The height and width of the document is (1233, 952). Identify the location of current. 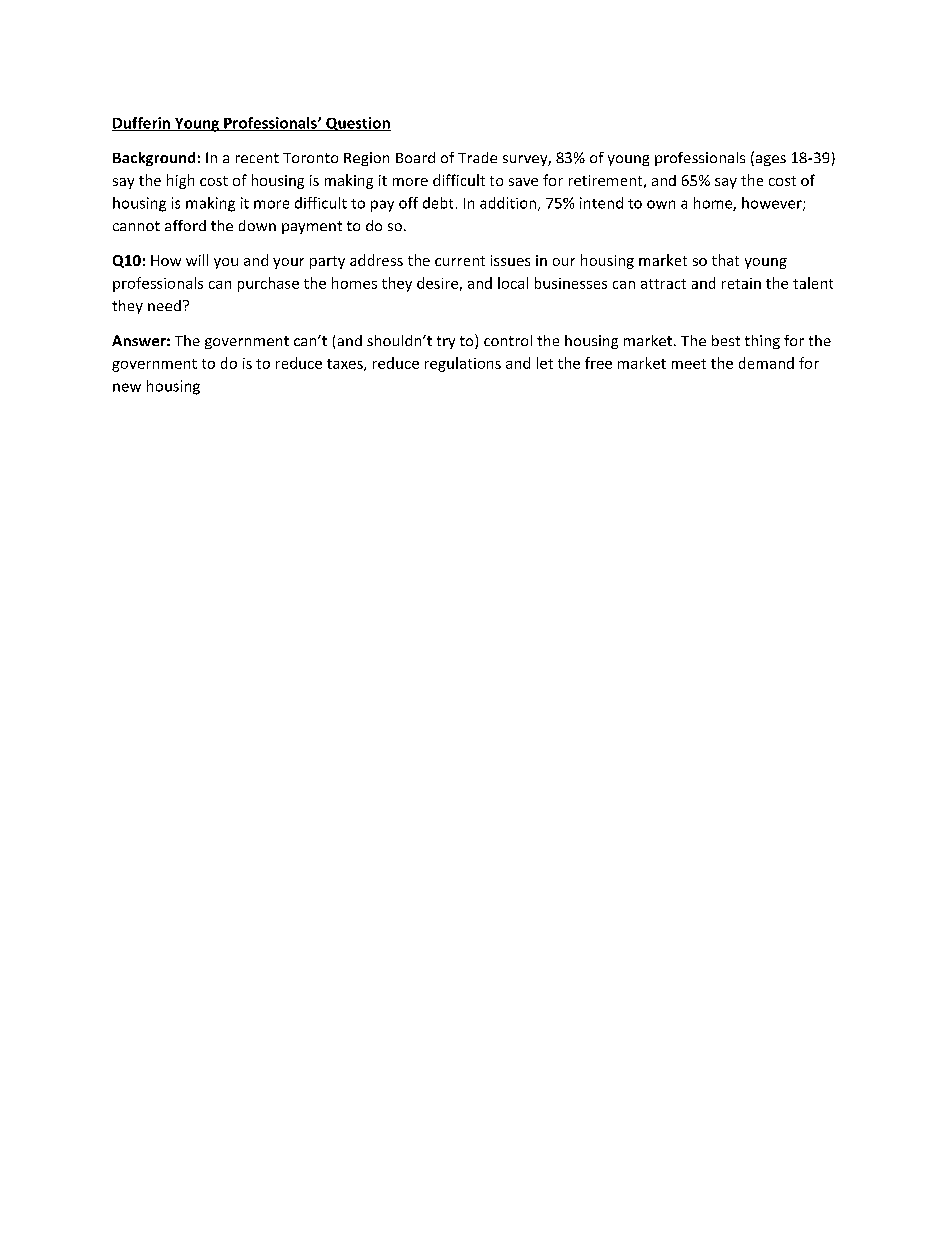
(460, 261).
